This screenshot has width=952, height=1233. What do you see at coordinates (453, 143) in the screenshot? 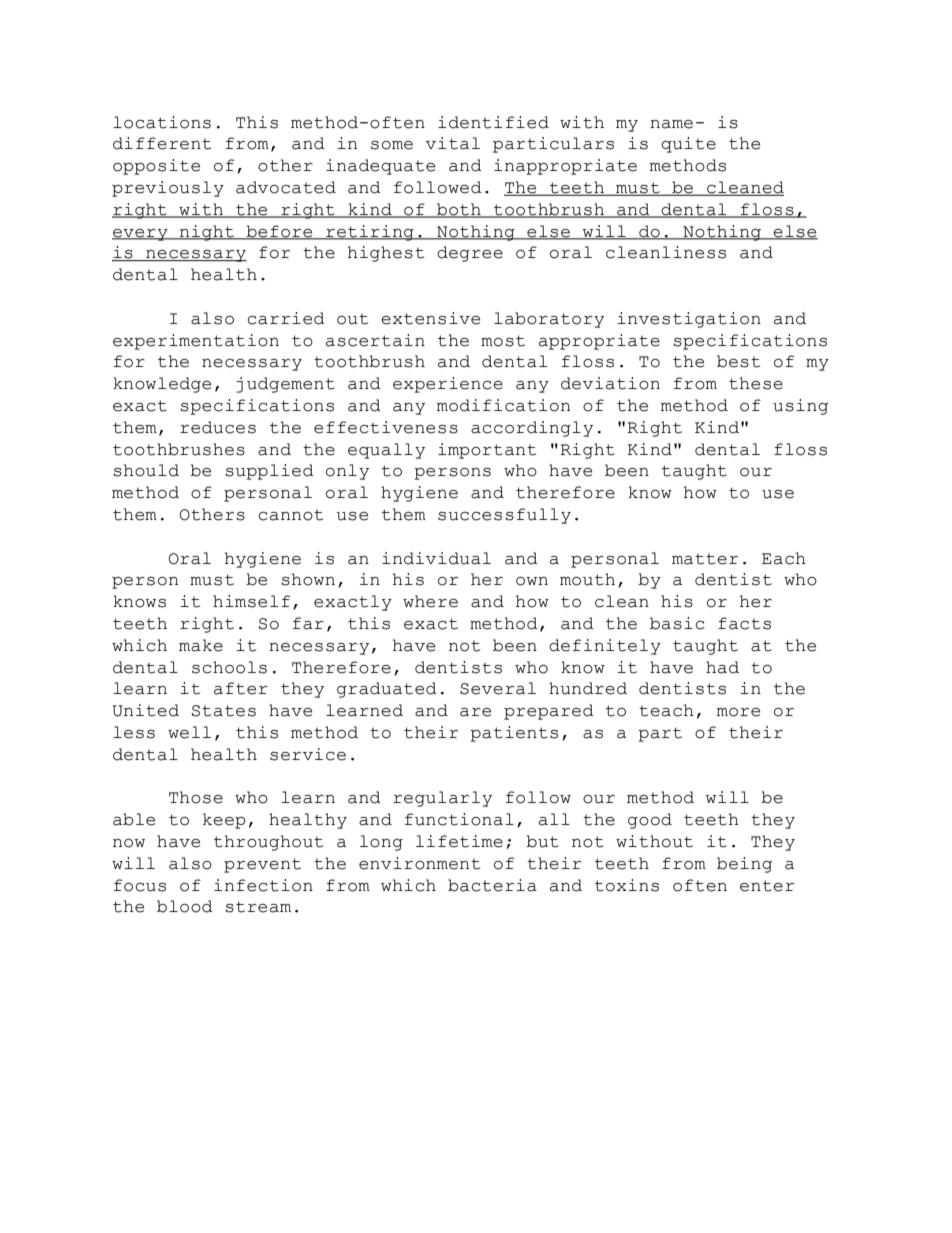
I see `vital` at bounding box center [453, 143].
